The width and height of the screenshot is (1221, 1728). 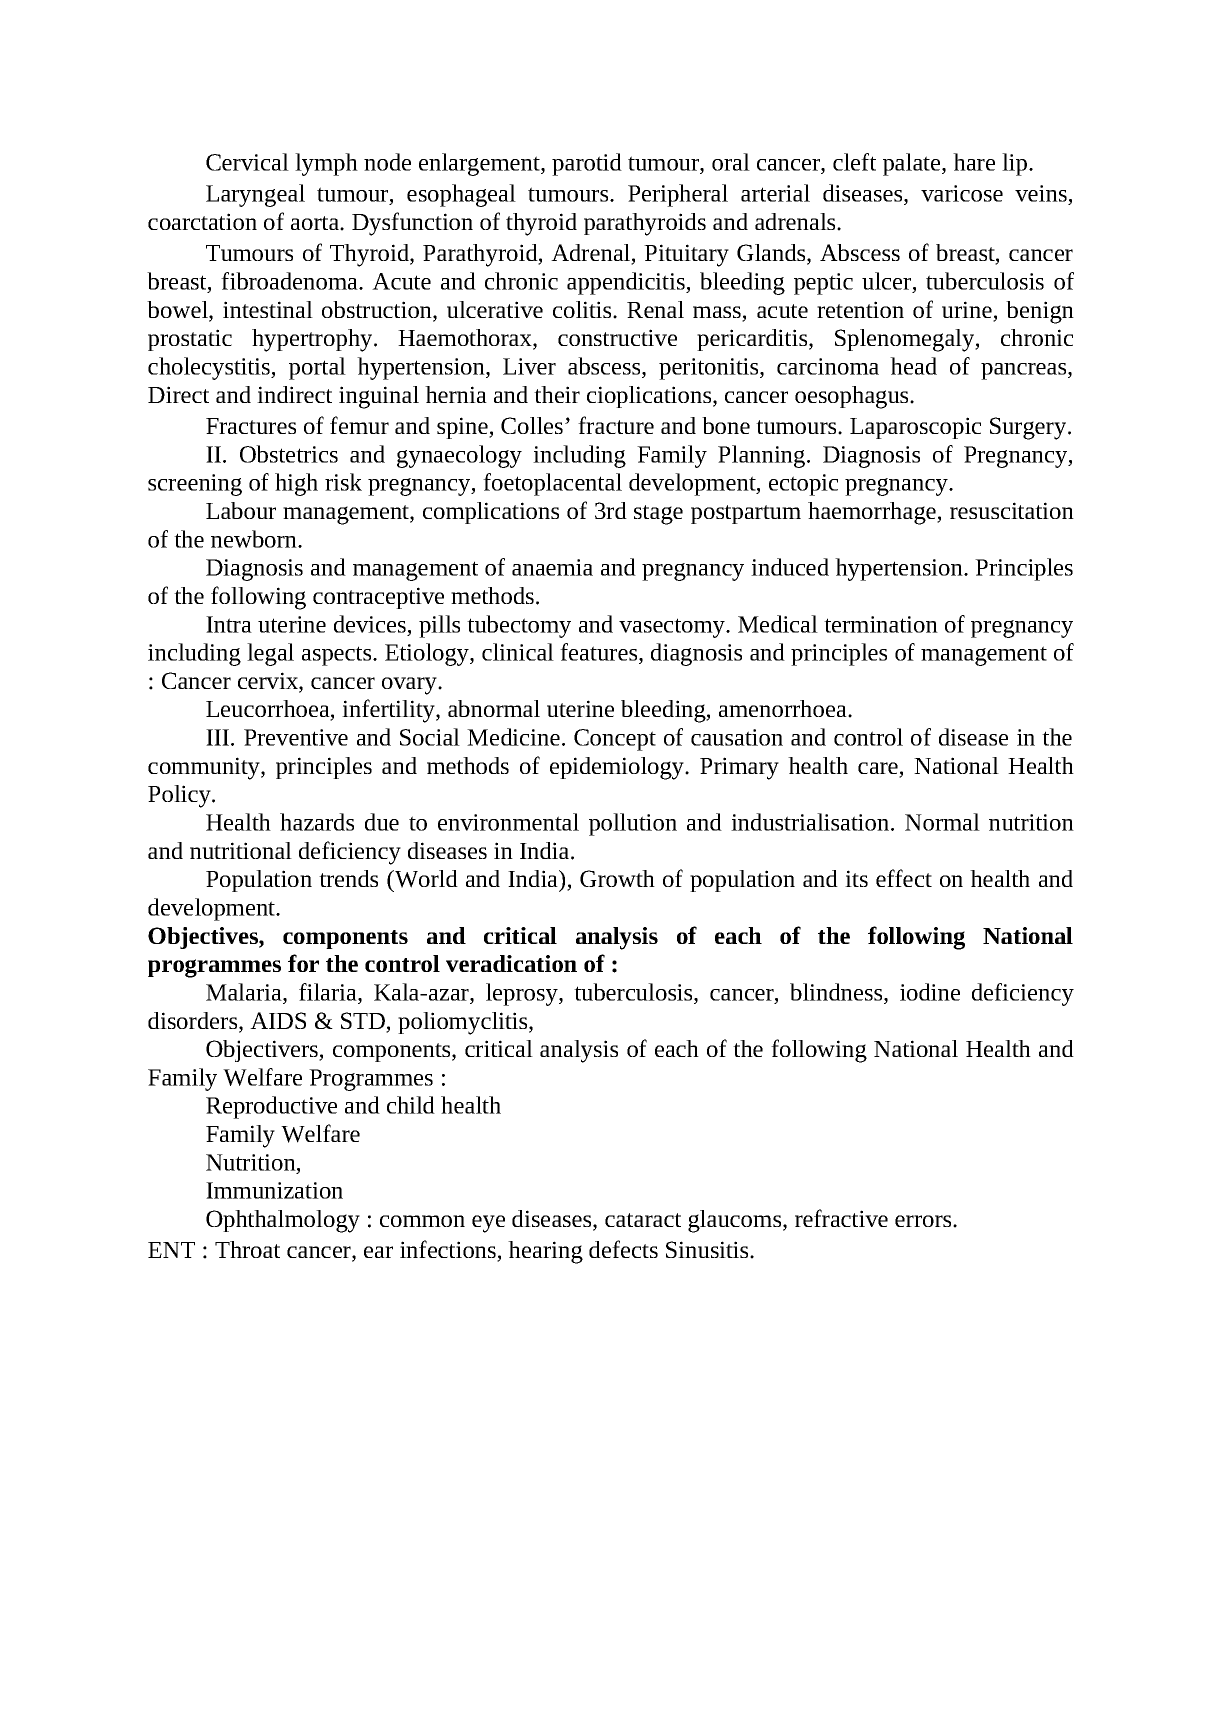 What do you see at coordinates (587, 164) in the screenshot?
I see `parotid` at bounding box center [587, 164].
